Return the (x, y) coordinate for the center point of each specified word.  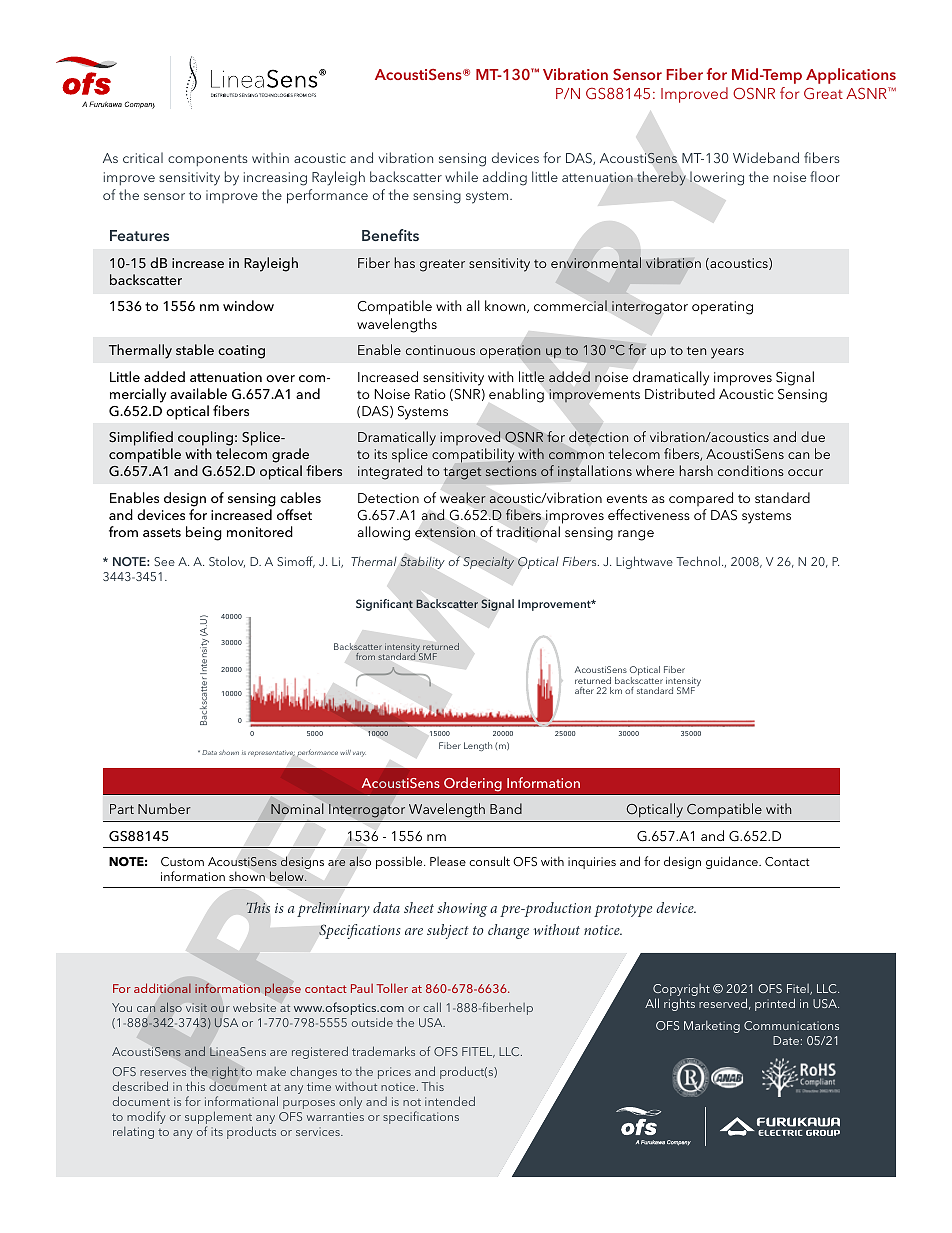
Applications (851, 76)
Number (164, 808)
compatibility (473, 455)
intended (450, 1101)
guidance (733, 862)
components (208, 161)
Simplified (141, 440)
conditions (751, 470)
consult (489, 861)
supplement (219, 1119)
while (461, 176)
